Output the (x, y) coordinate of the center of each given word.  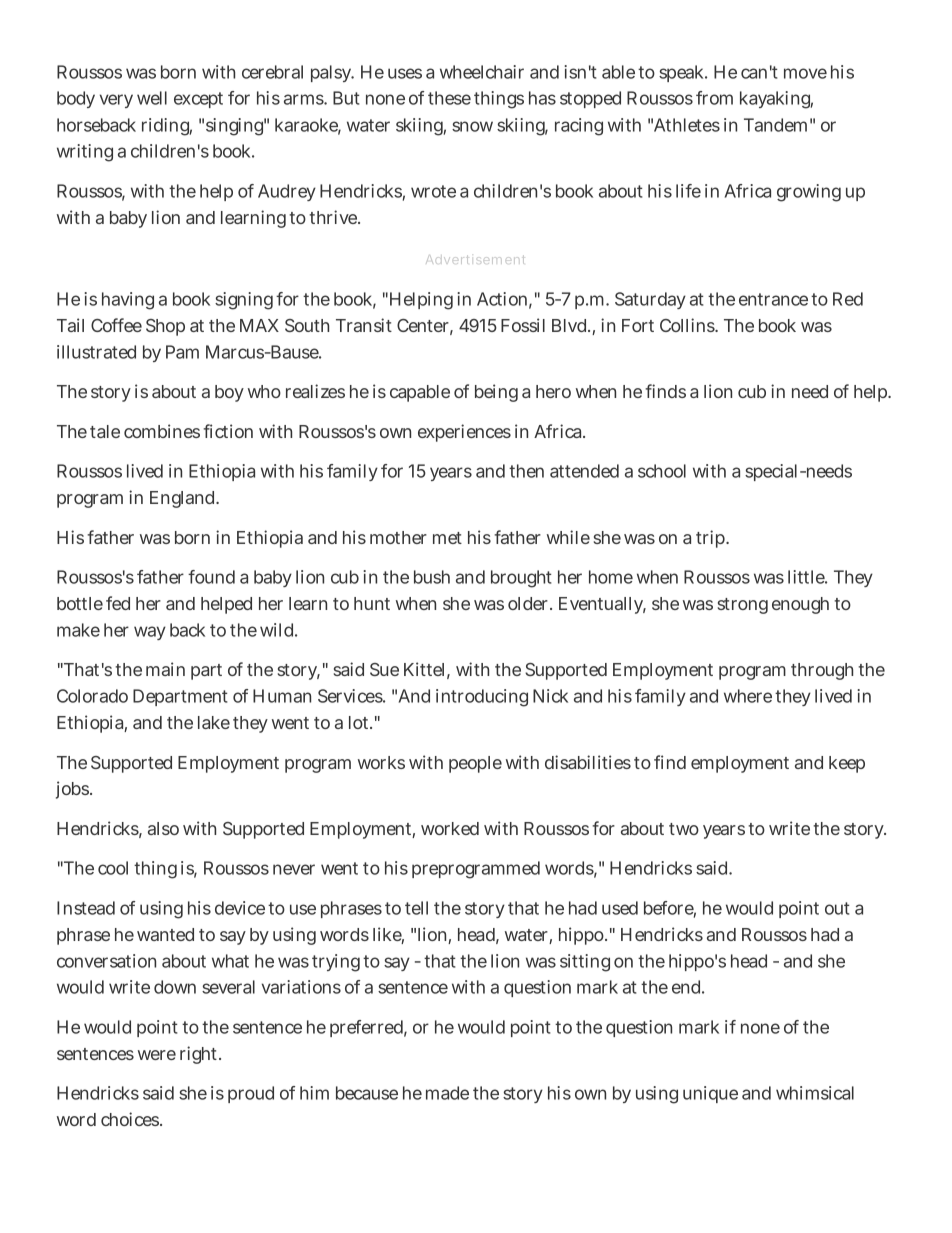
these (449, 98)
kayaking (776, 100)
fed (118, 603)
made (447, 1093)
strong (743, 606)
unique (710, 1094)
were (157, 1055)
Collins (688, 325)
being (496, 393)
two (684, 829)
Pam (182, 352)
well (152, 98)
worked (450, 828)
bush (432, 577)
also (163, 828)
